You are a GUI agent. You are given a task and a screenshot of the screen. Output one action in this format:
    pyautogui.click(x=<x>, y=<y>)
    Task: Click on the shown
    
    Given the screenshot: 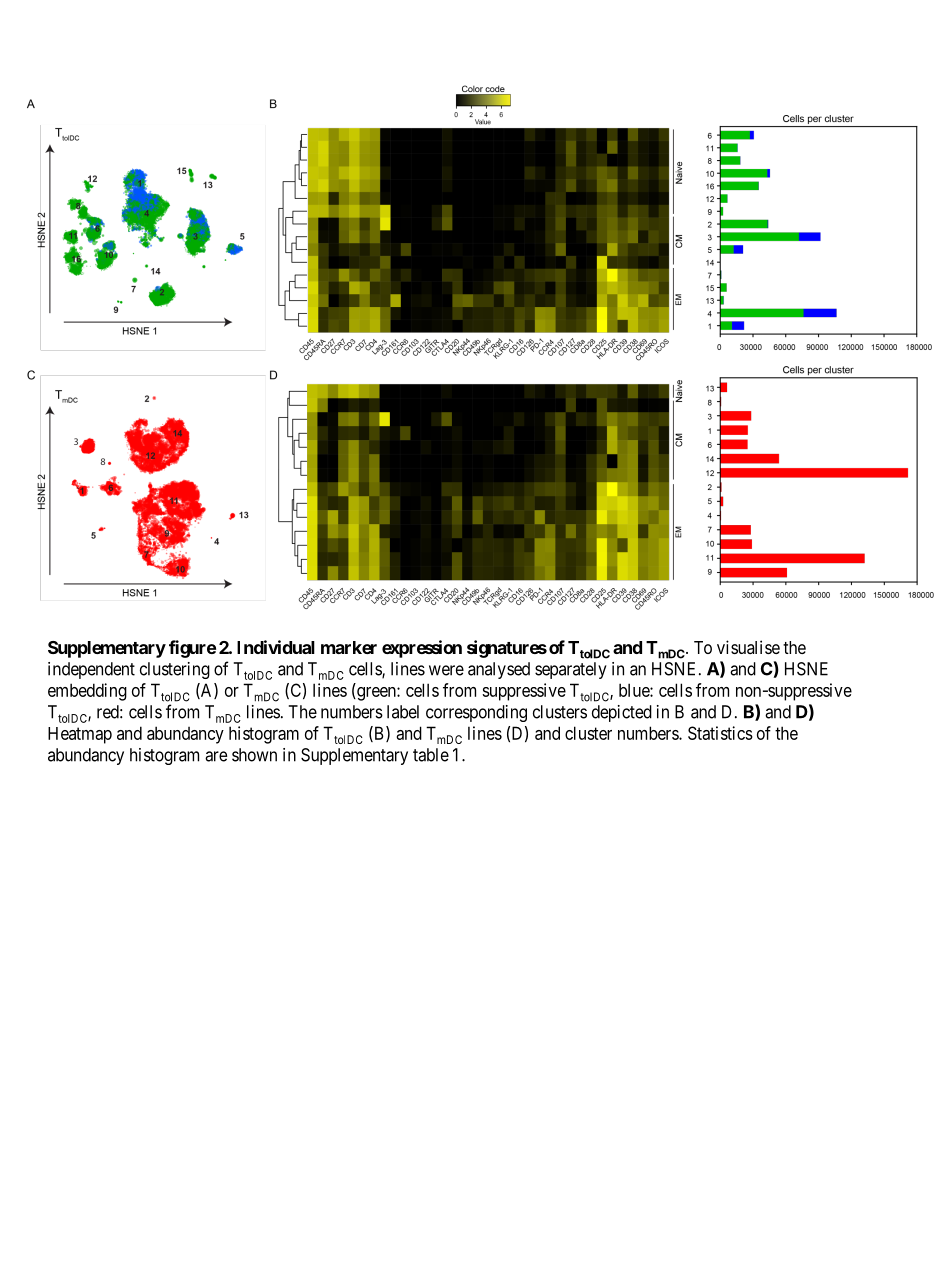 What is the action you would take?
    pyautogui.click(x=254, y=755)
